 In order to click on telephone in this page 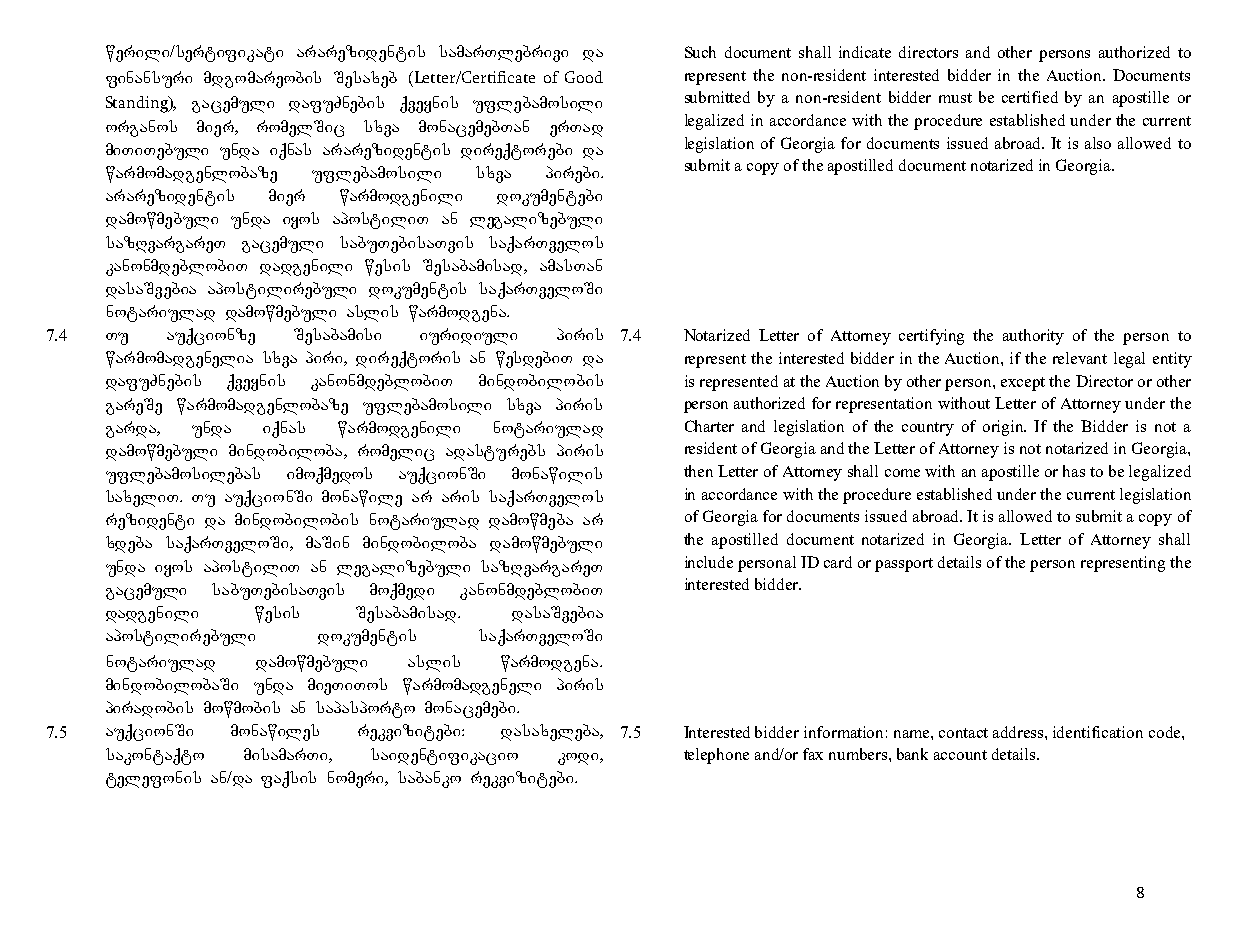, I will do `click(716, 756)`.
